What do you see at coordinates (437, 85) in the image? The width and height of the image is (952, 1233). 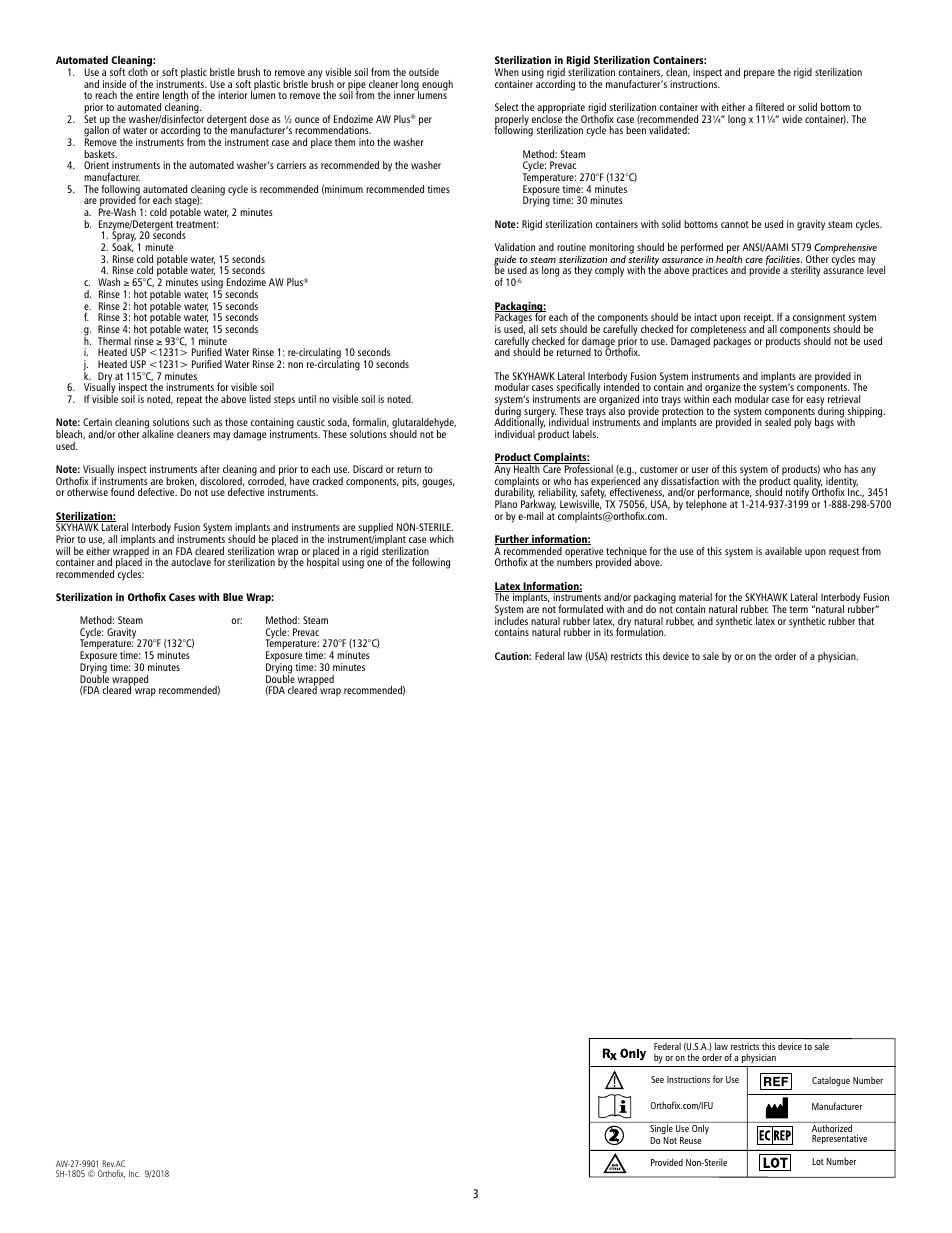 I see `enough` at bounding box center [437, 85].
